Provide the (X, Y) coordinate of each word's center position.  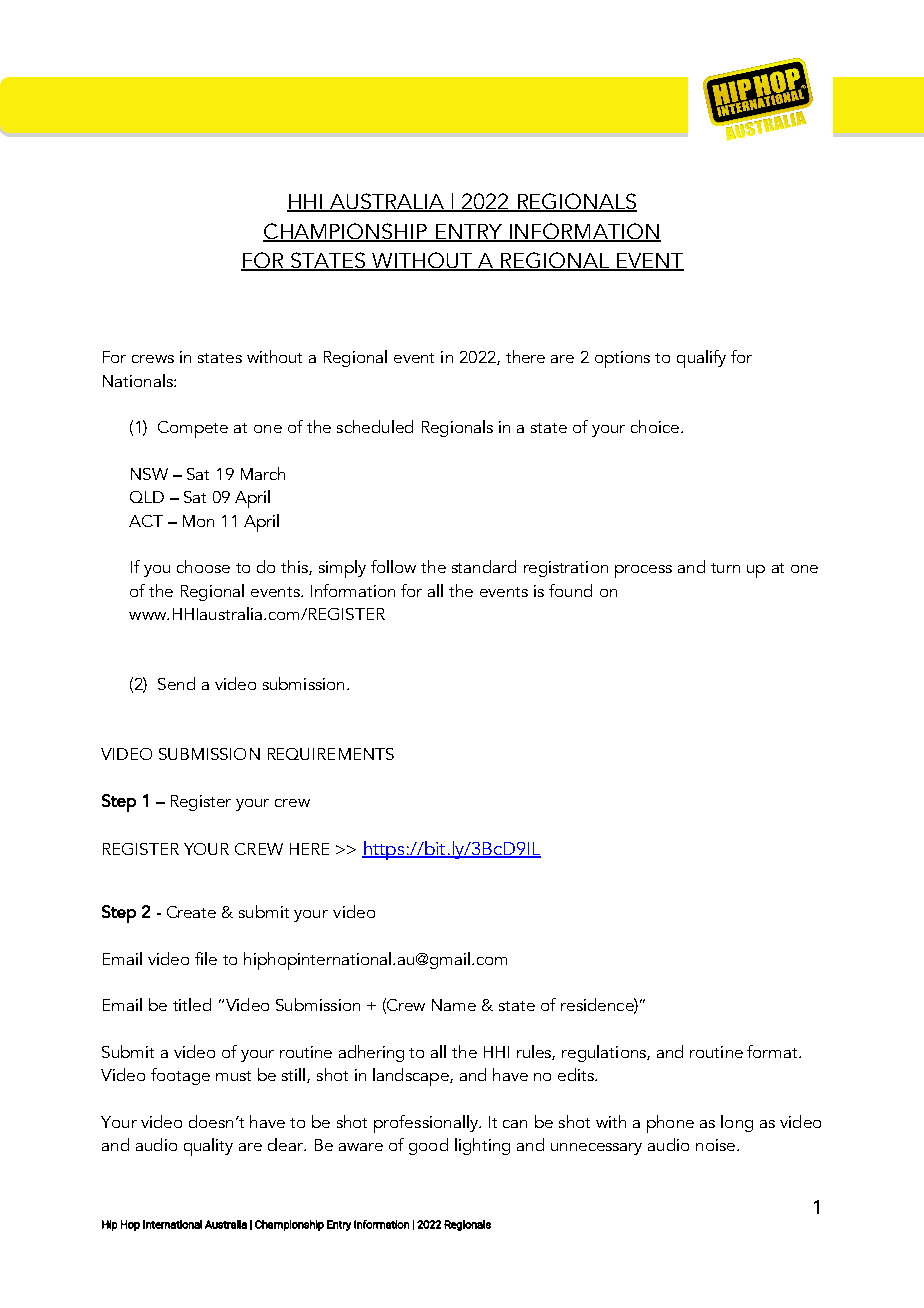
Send (176, 683)
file (206, 958)
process (643, 571)
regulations (605, 1053)
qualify (701, 359)
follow (393, 566)
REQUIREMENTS (331, 754)
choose (203, 566)
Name (454, 1005)
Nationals (139, 380)
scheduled (375, 426)
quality (208, 1147)
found (570, 590)
